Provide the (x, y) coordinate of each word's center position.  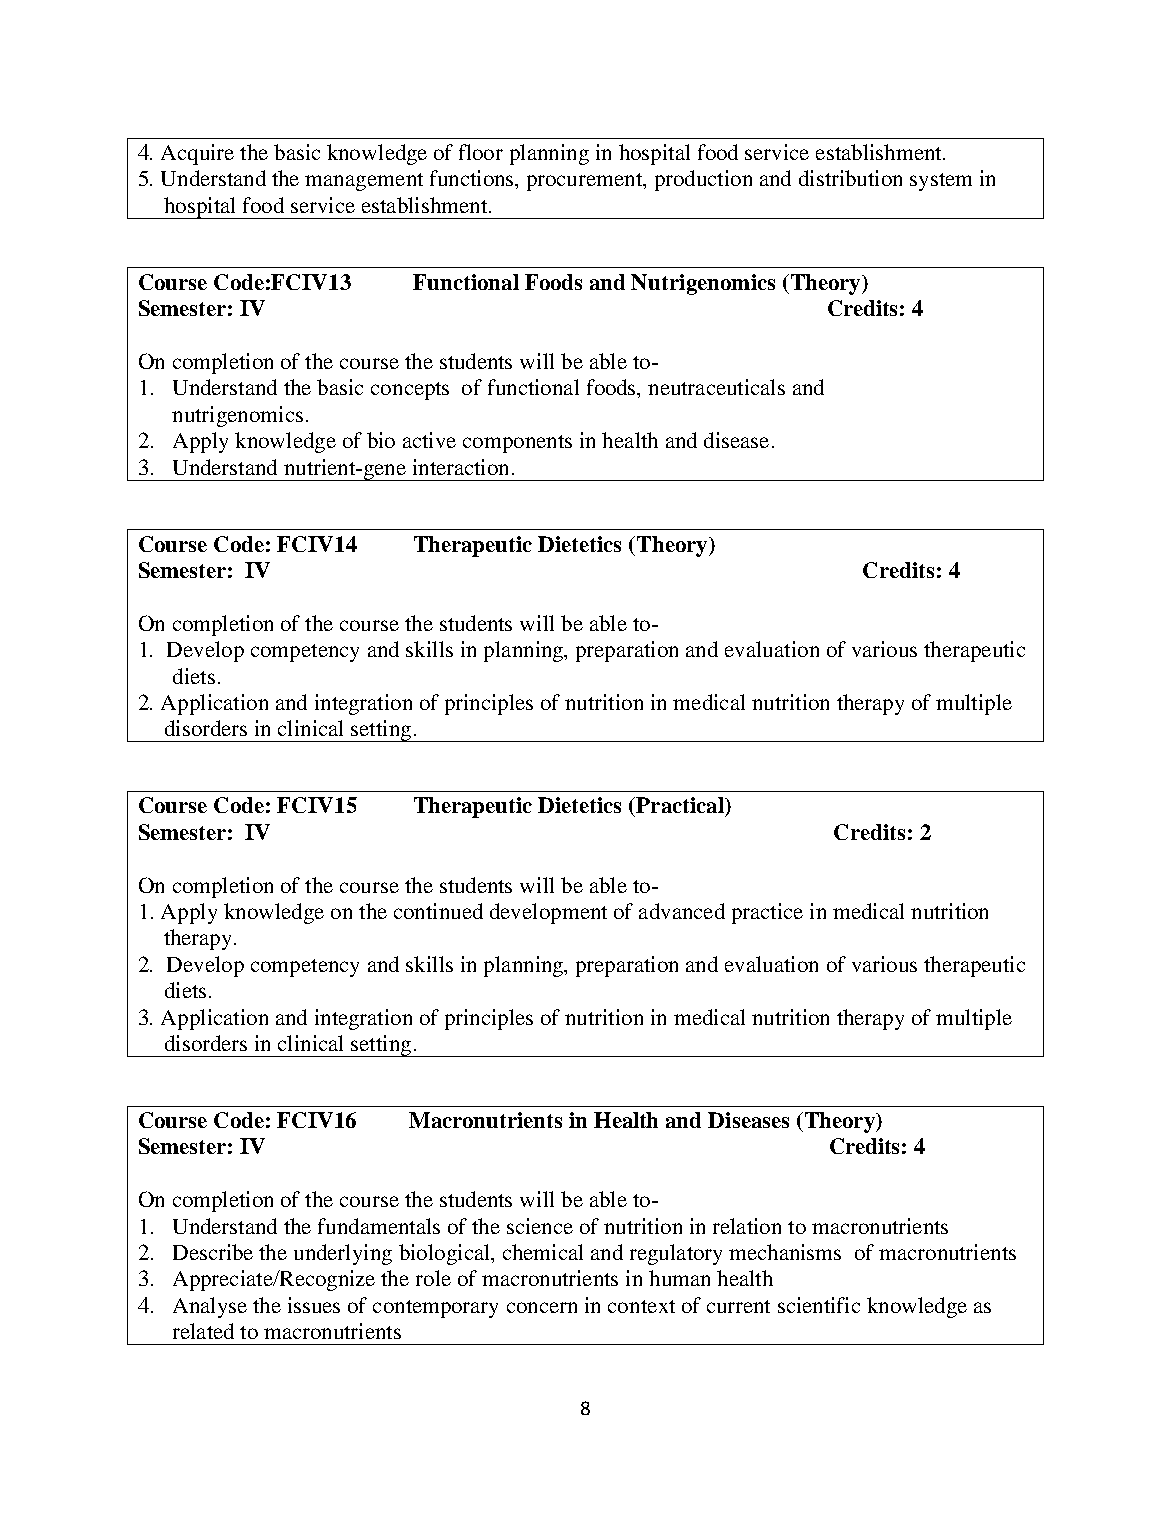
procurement (586, 182)
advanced (682, 911)
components (517, 444)
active (429, 440)
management (364, 182)
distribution (850, 178)
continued (438, 911)
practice (767, 913)
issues (314, 1305)
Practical (680, 805)
